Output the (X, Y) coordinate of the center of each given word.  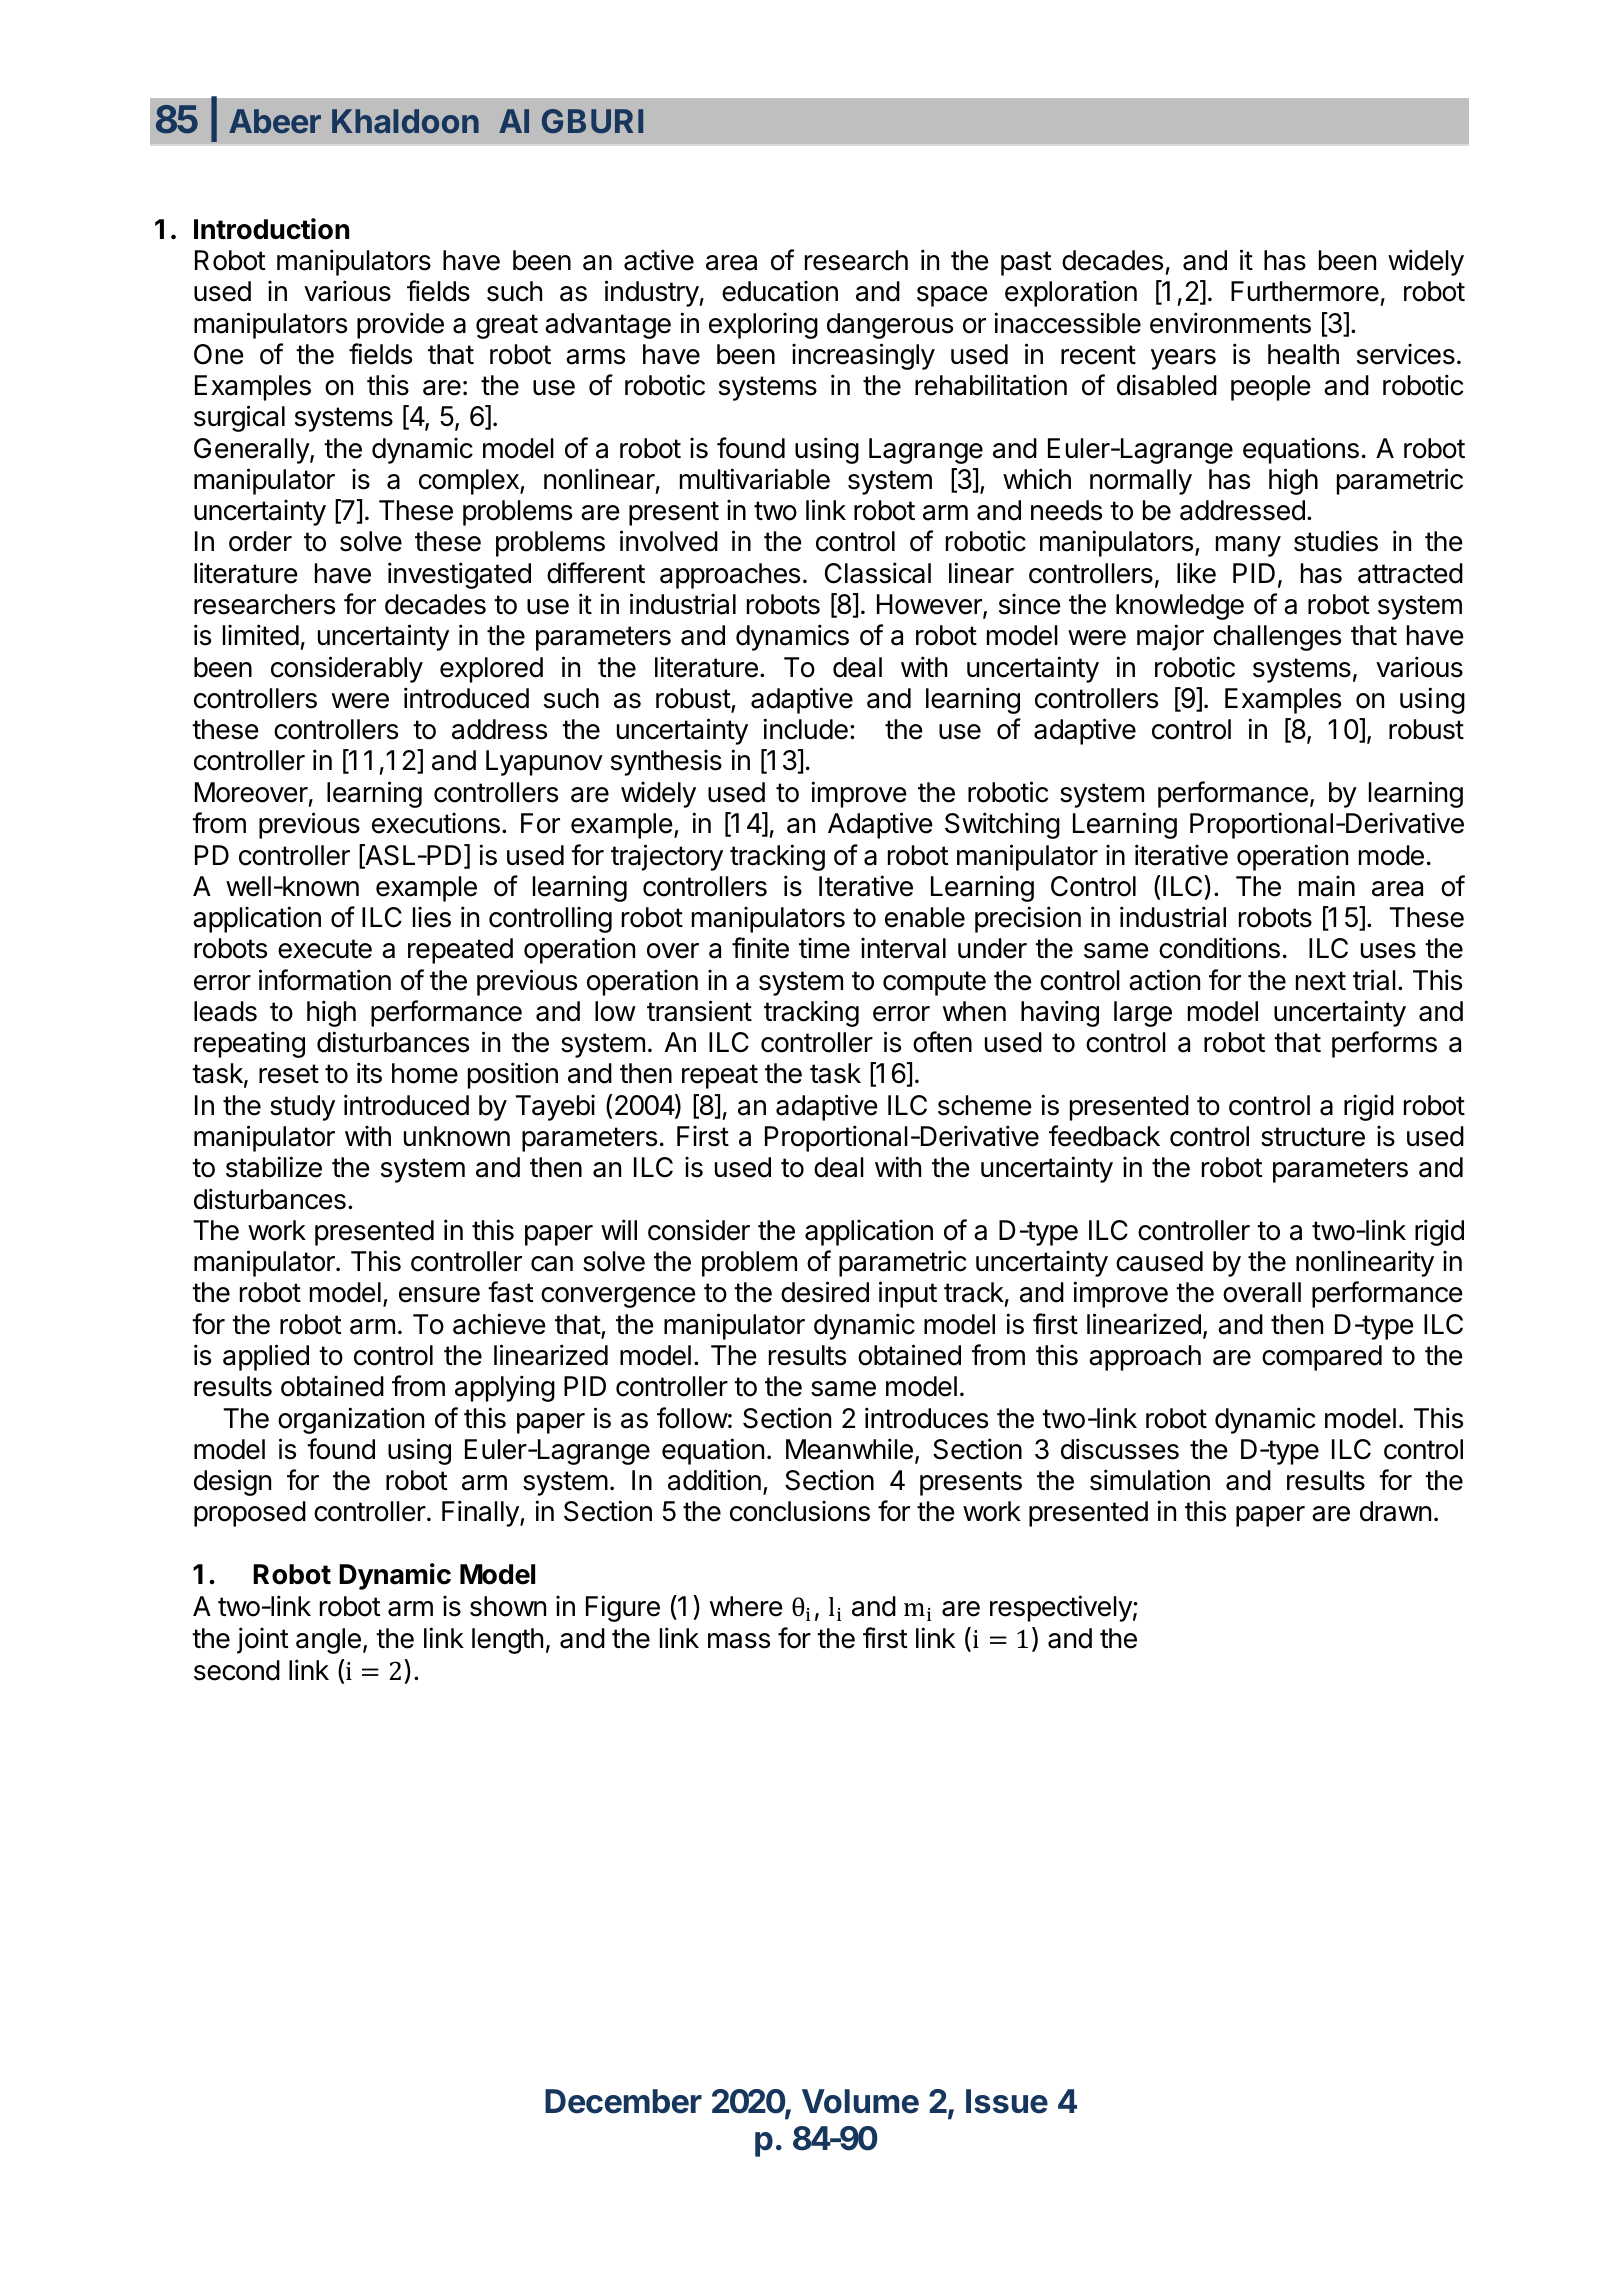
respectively (1061, 1608)
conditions (1219, 948)
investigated (459, 575)
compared (1322, 1358)
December (623, 2101)
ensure (439, 1295)
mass (739, 1641)
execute (325, 949)
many (1248, 546)
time (824, 948)
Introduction (271, 229)
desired (825, 1292)
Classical (878, 573)
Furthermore (1305, 291)
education (780, 291)
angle (328, 1641)
